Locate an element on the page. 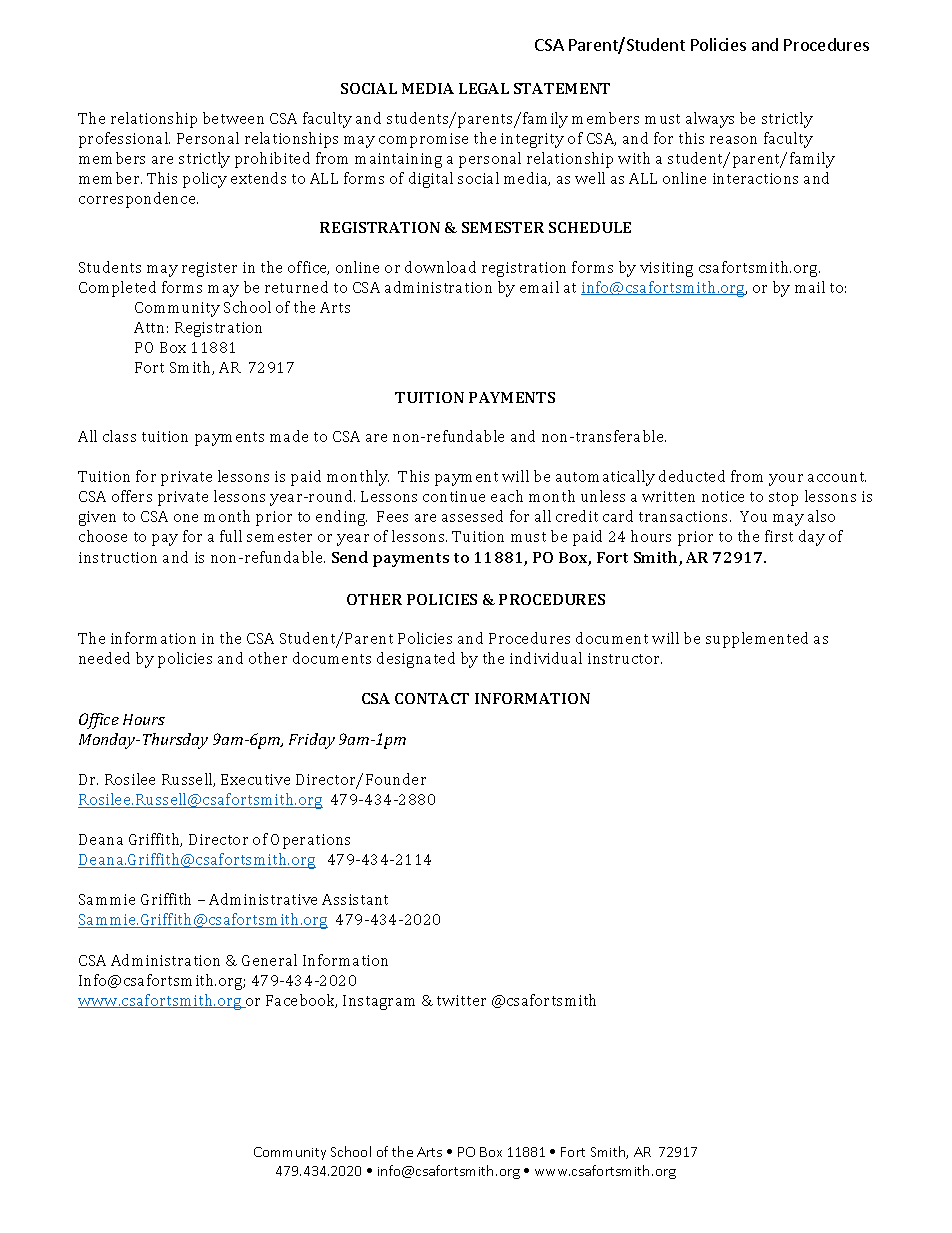 Image resolution: width=952 pixels, height=1233 pixels. supplemented is located at coordinates (757, 640).
